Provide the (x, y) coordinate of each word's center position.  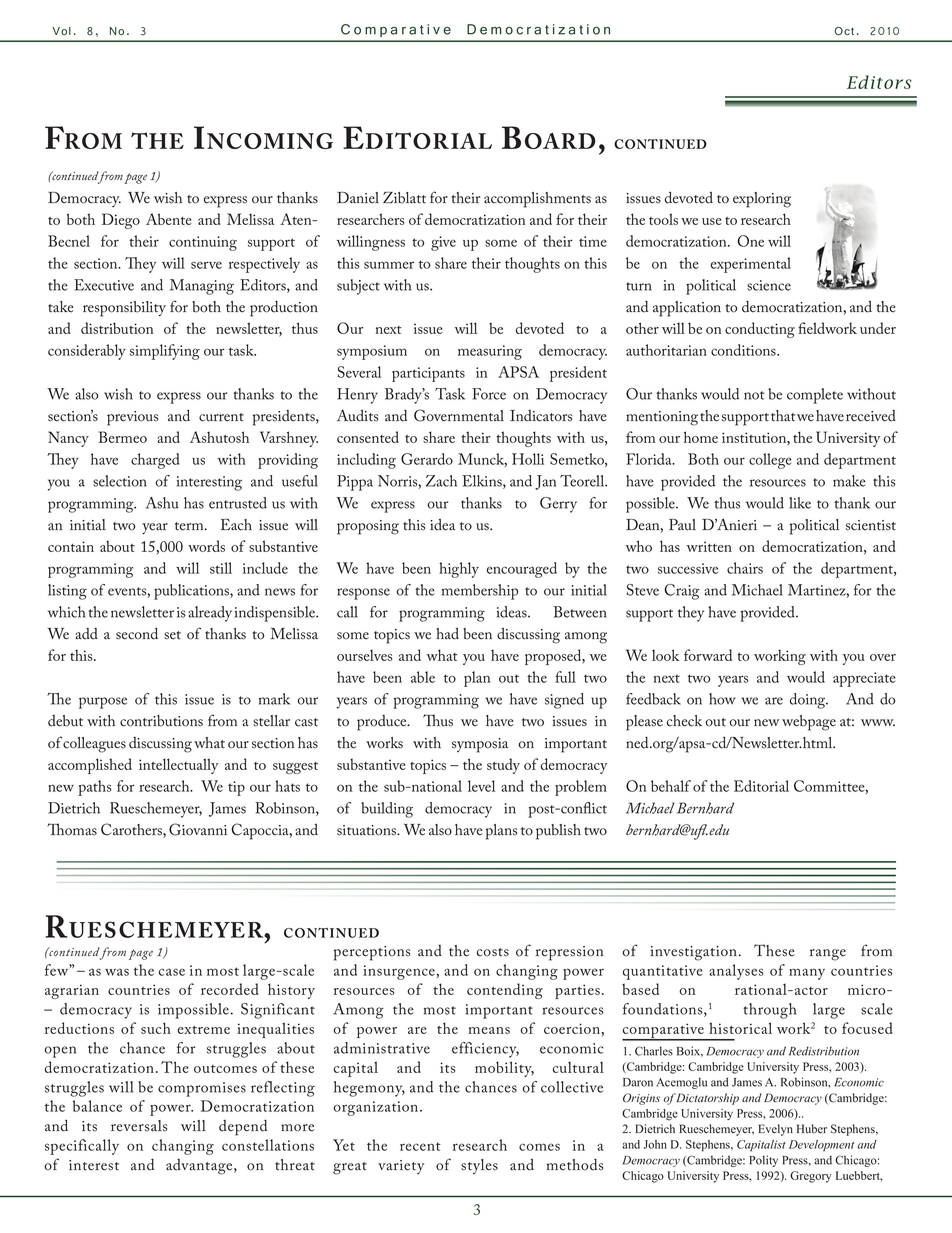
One (750, 241)
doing (809, 701)
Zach (441, 481)
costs (493, 952)
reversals (139, 1126)
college (770, 461)
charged (155, 461)
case (172, 972)
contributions (161, 721)
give (443, 243)
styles (479, 1166)
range (828, 955)
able (423, 677)
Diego (121, 221)
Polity (763, 1161)
